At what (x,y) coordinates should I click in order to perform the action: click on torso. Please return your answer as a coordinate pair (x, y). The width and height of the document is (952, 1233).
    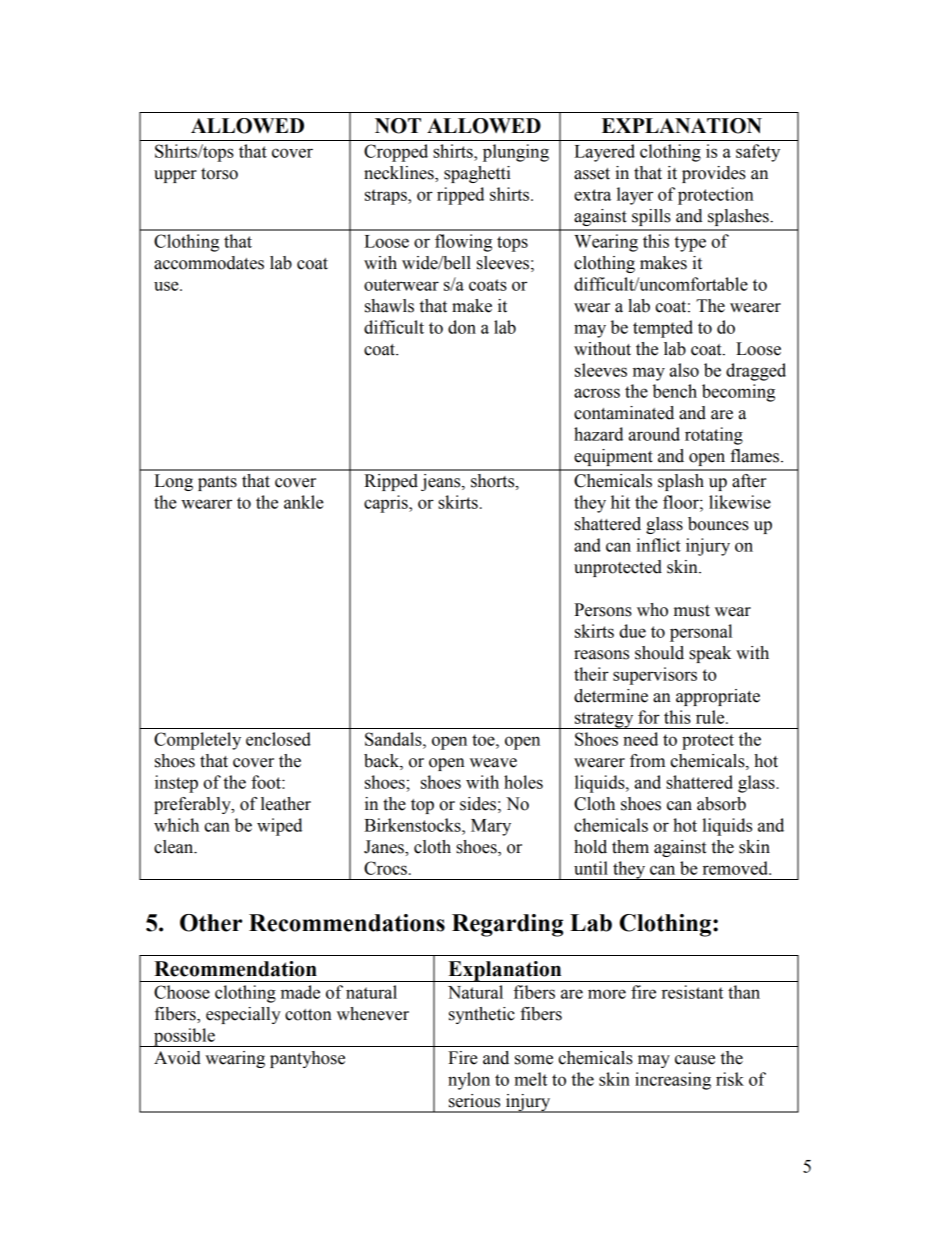
    Looking at the image, I should click on (219, 174).
